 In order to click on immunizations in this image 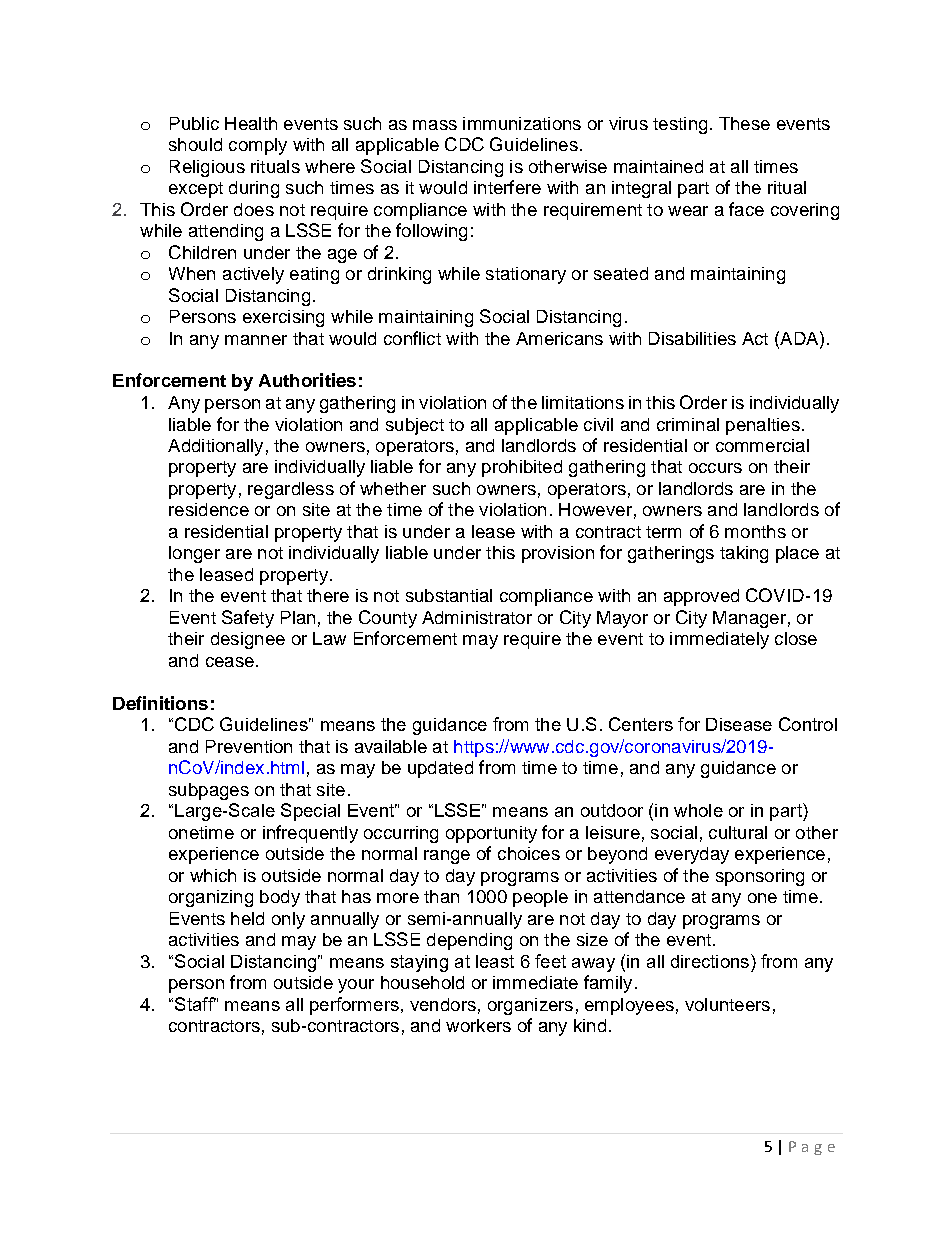, I will do `click(522, 123)`.
